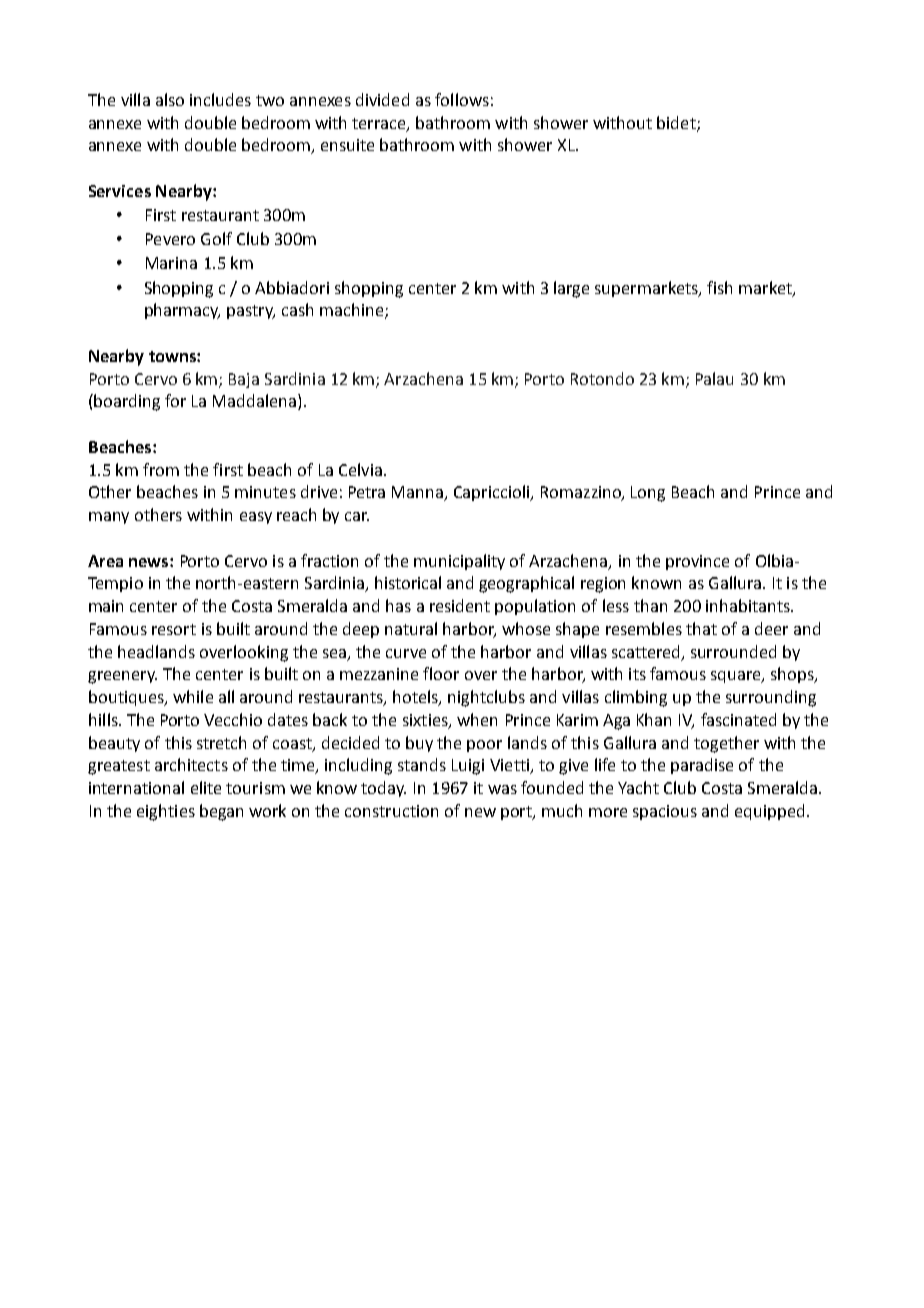 This document has height=1308, width=924. Describe the element at coordinates (714, 378) in the document. I see `Palau` at that location.
